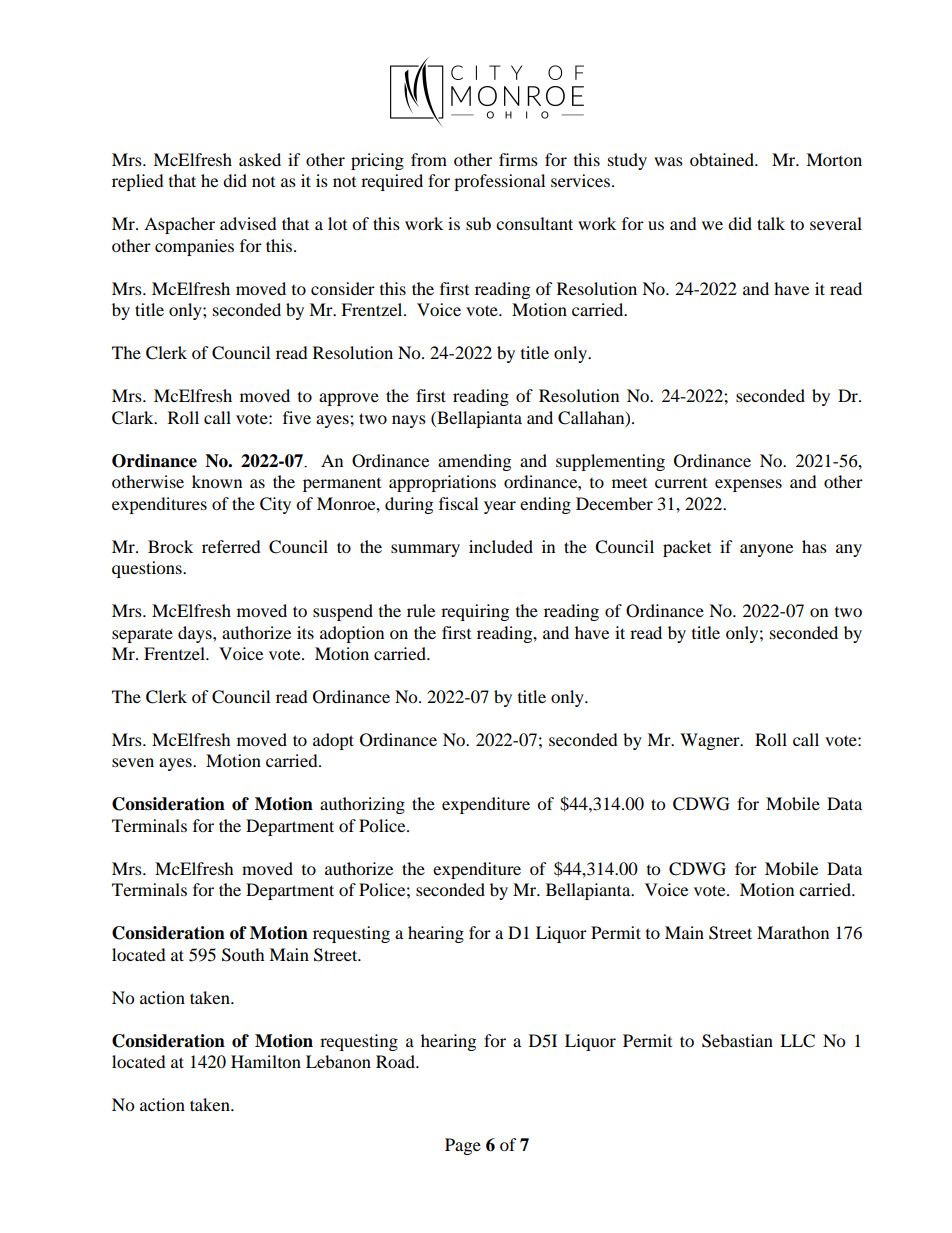  I want to click on Page, so click(463, 1146).
